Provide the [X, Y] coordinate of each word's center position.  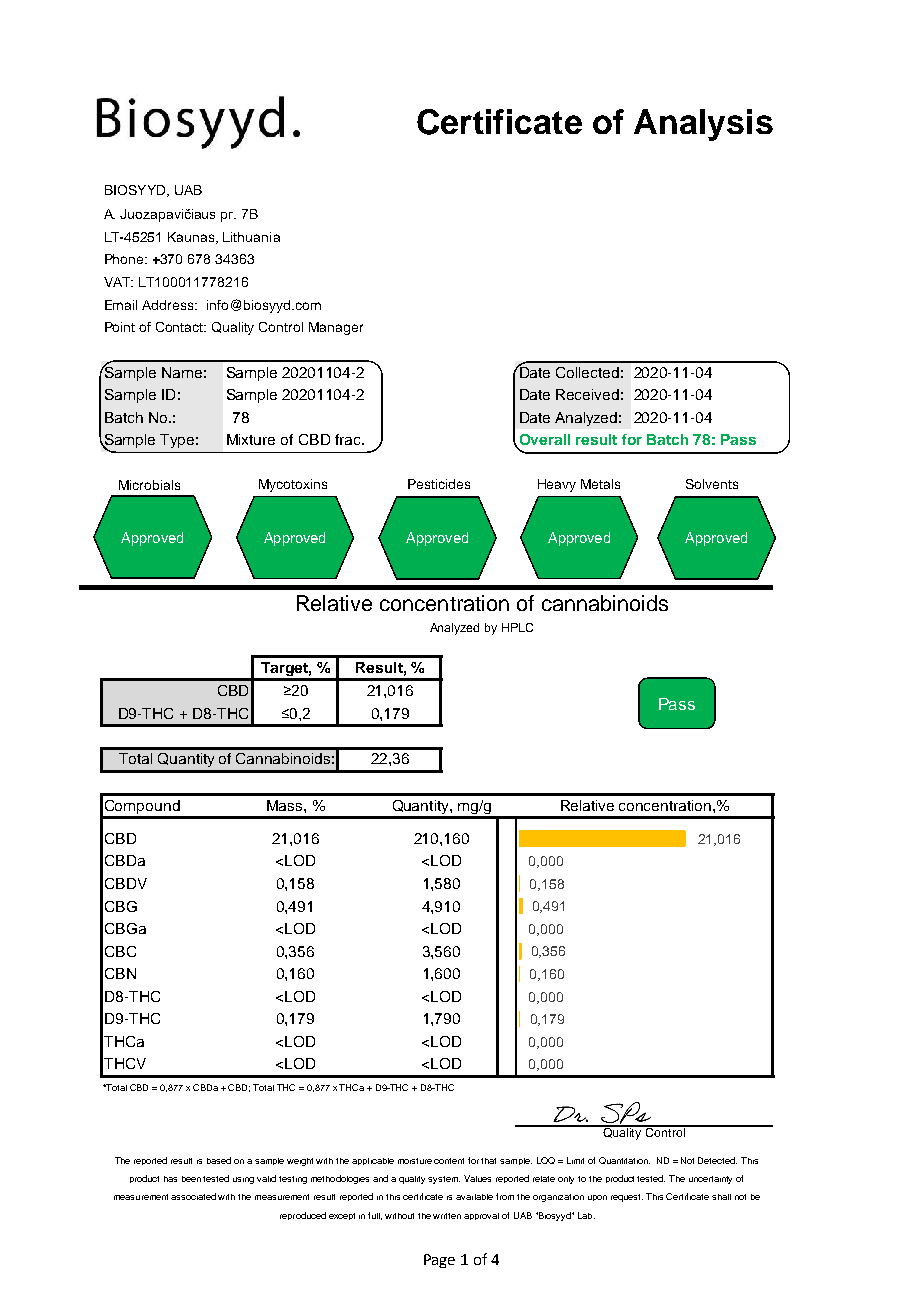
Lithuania [251, 237]
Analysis [703, 125]
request [627, 1198]
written [447, 1216]
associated [193, 1196]
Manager [336, 328]
